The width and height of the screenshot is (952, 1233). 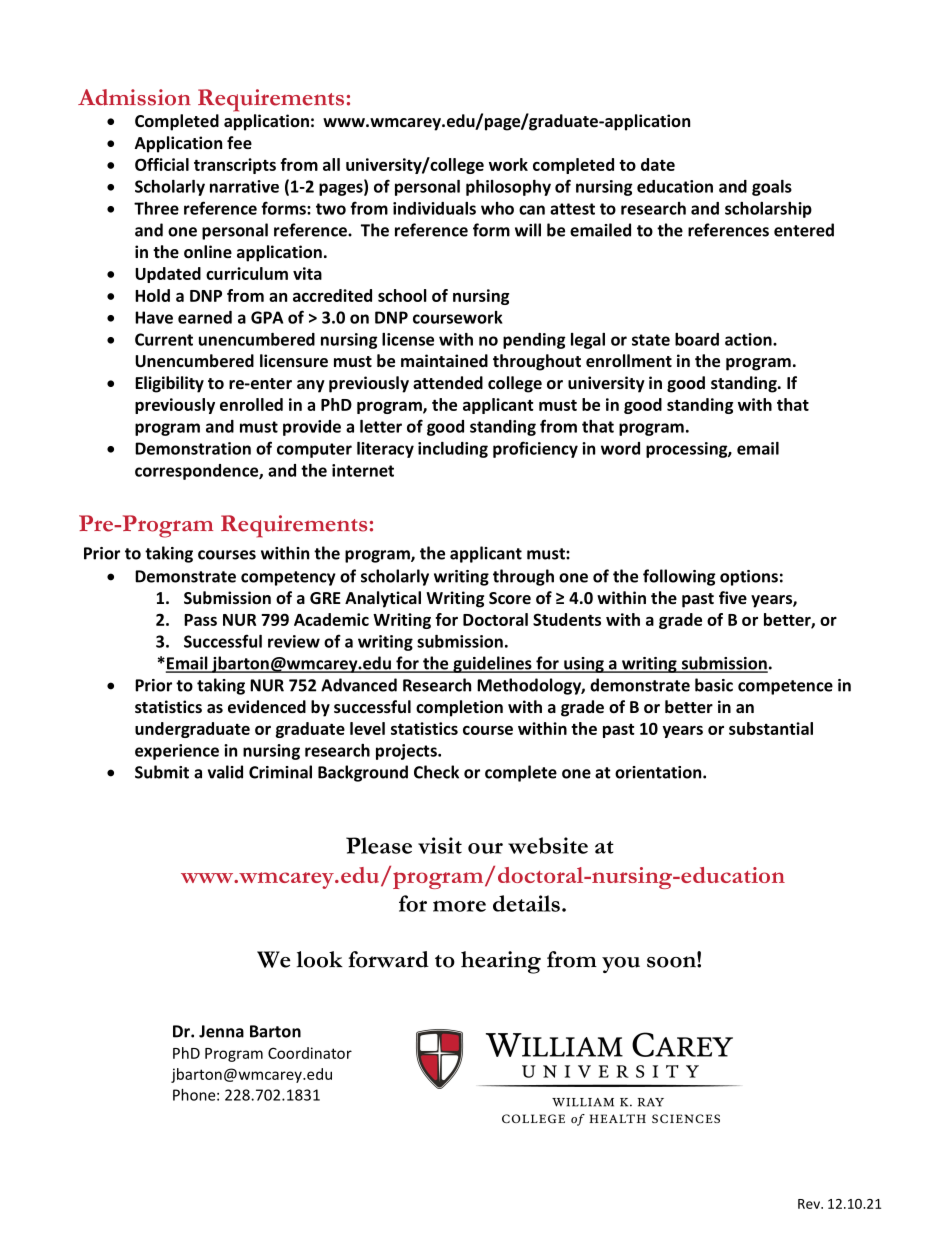 I want to click on fee, so click(x=239, y=142).
